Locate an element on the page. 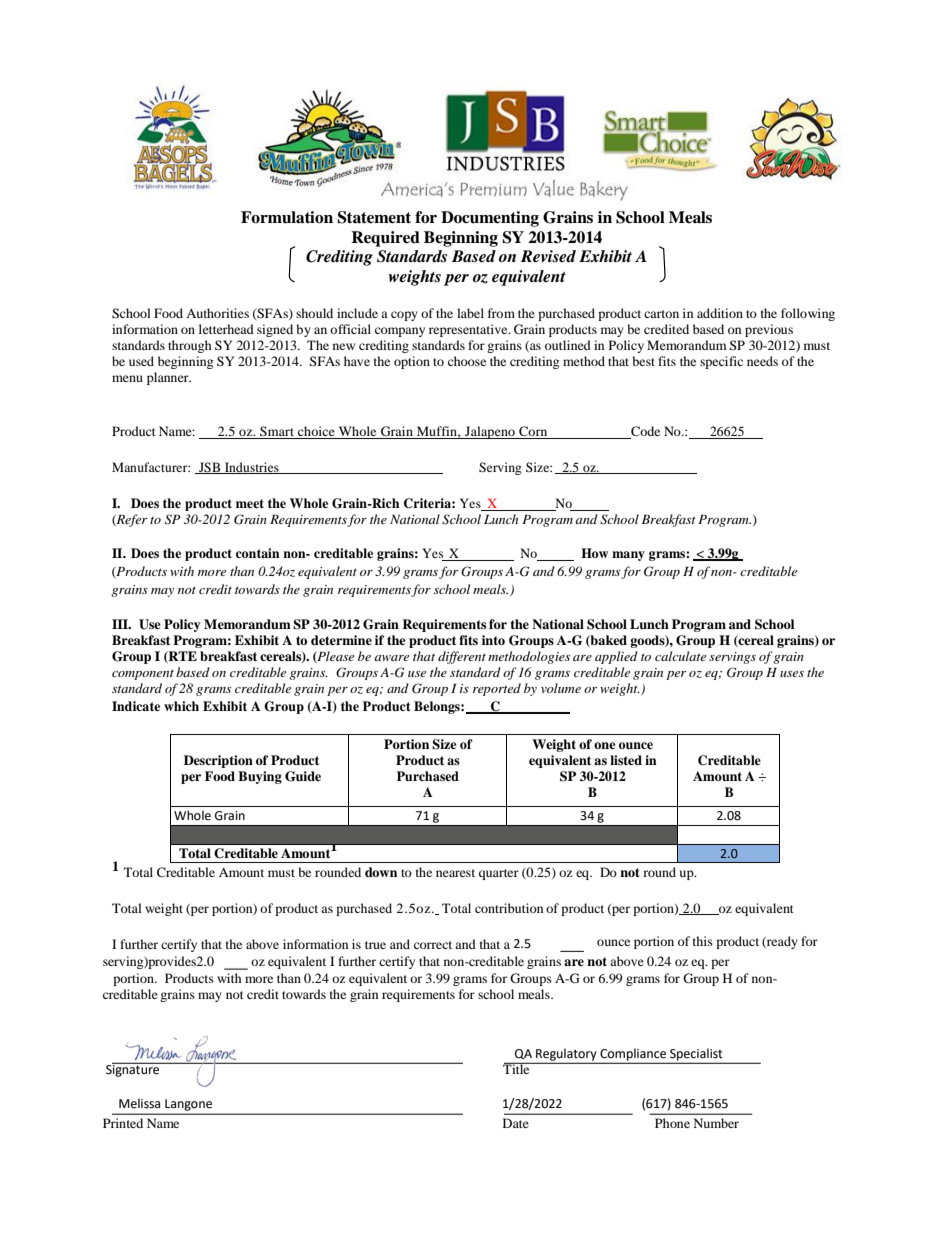 This document has width=952, height=1233. meet is located at coordinates (250, 503).
